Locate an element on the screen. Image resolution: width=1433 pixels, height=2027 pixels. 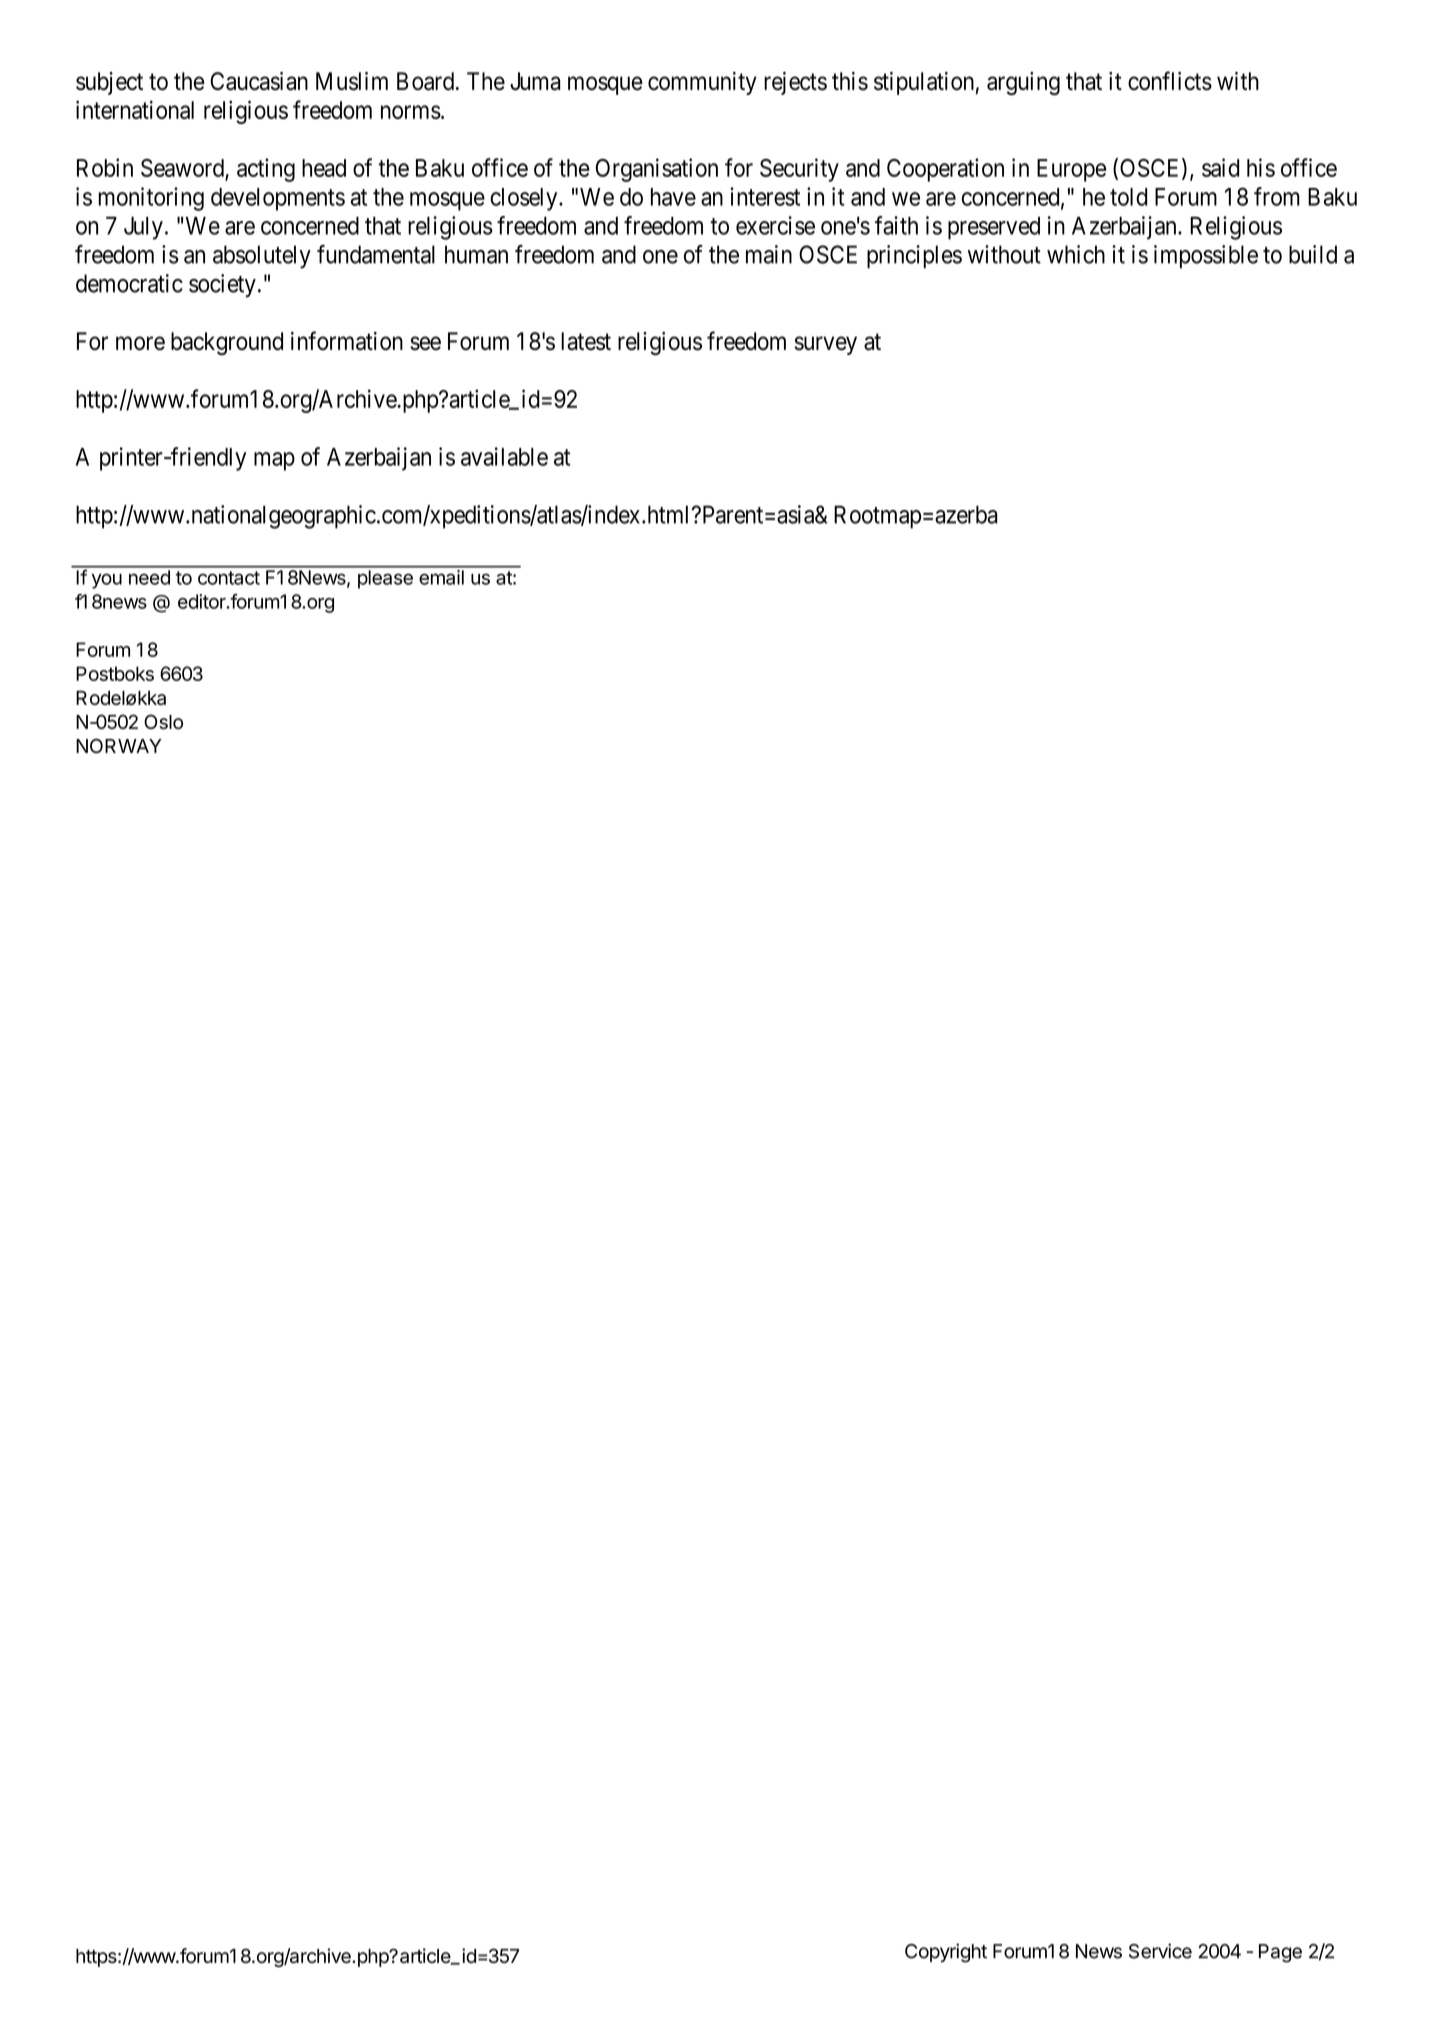
impossible is located at coordinates (1206, 256).
